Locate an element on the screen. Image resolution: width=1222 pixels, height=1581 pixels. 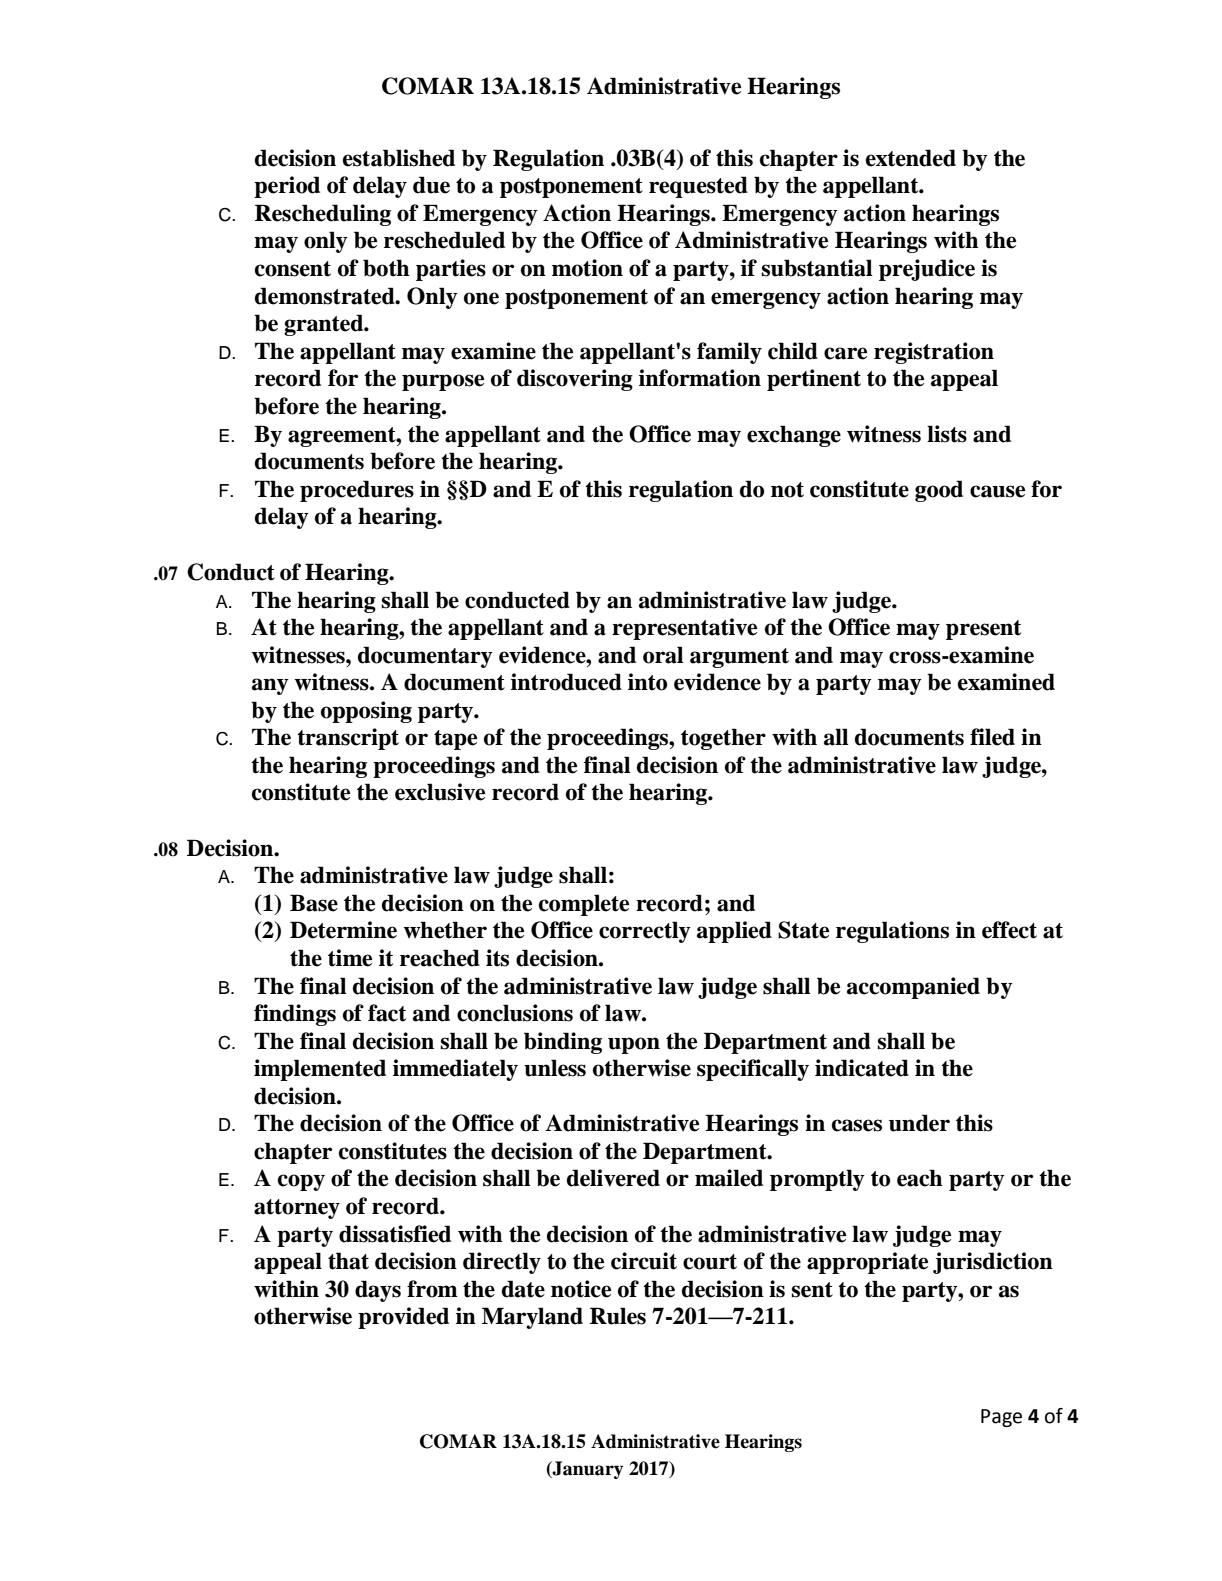
extended is located at coordinates (911, 158).
